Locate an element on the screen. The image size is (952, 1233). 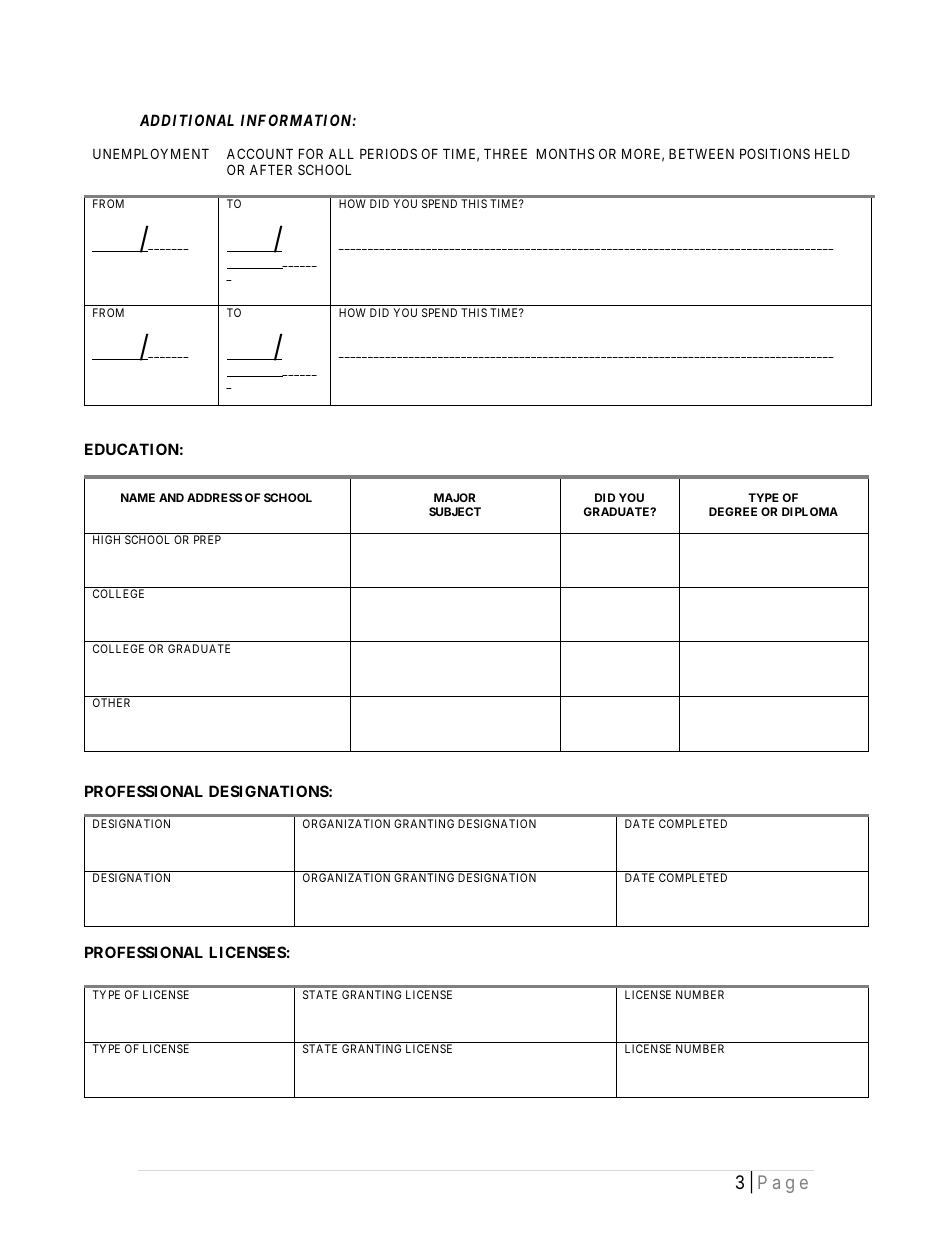
THREE is located at coordinates (505, 153).
